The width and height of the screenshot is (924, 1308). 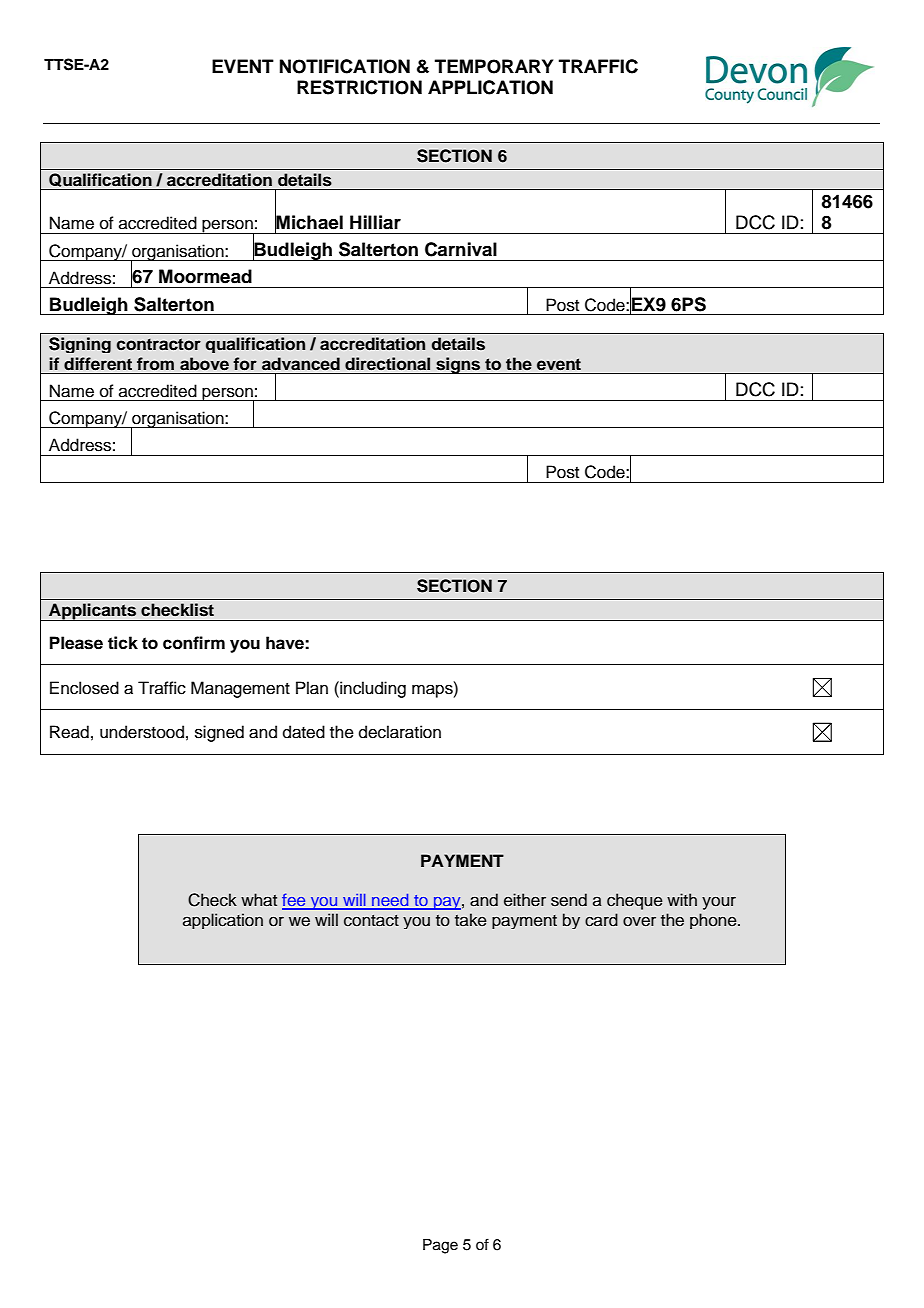 What do you see at coordinates (155, 364) in the screenshot?
I see `from` at bounding box center [155, 364].
